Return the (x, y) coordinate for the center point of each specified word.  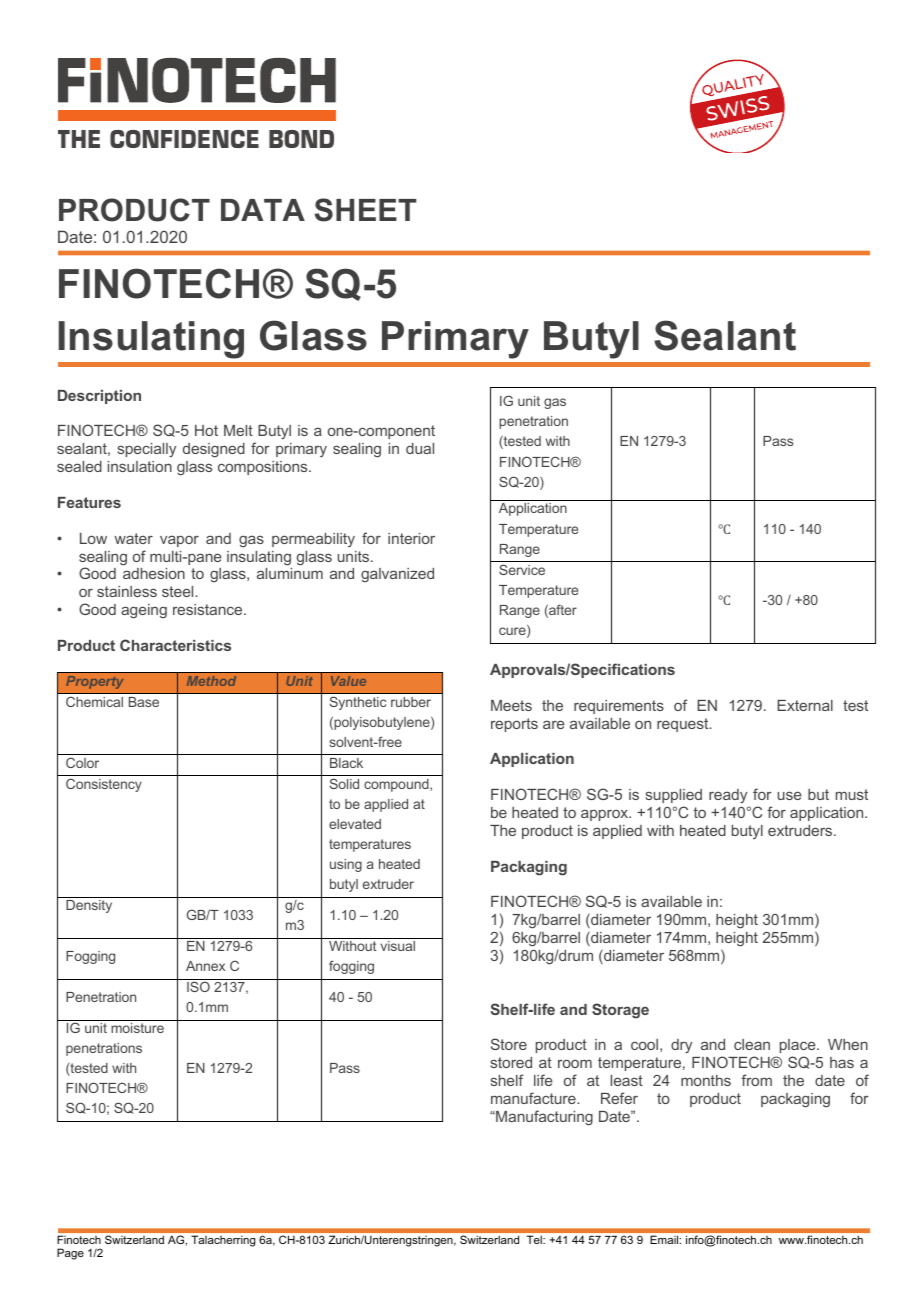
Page (70, 1254)
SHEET (365, 210)
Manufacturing (543, 1118)
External (805, 705)
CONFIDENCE (184, 139)
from (756, 1080)
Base (144, 702)
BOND (301, 139)
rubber (411, 702)
